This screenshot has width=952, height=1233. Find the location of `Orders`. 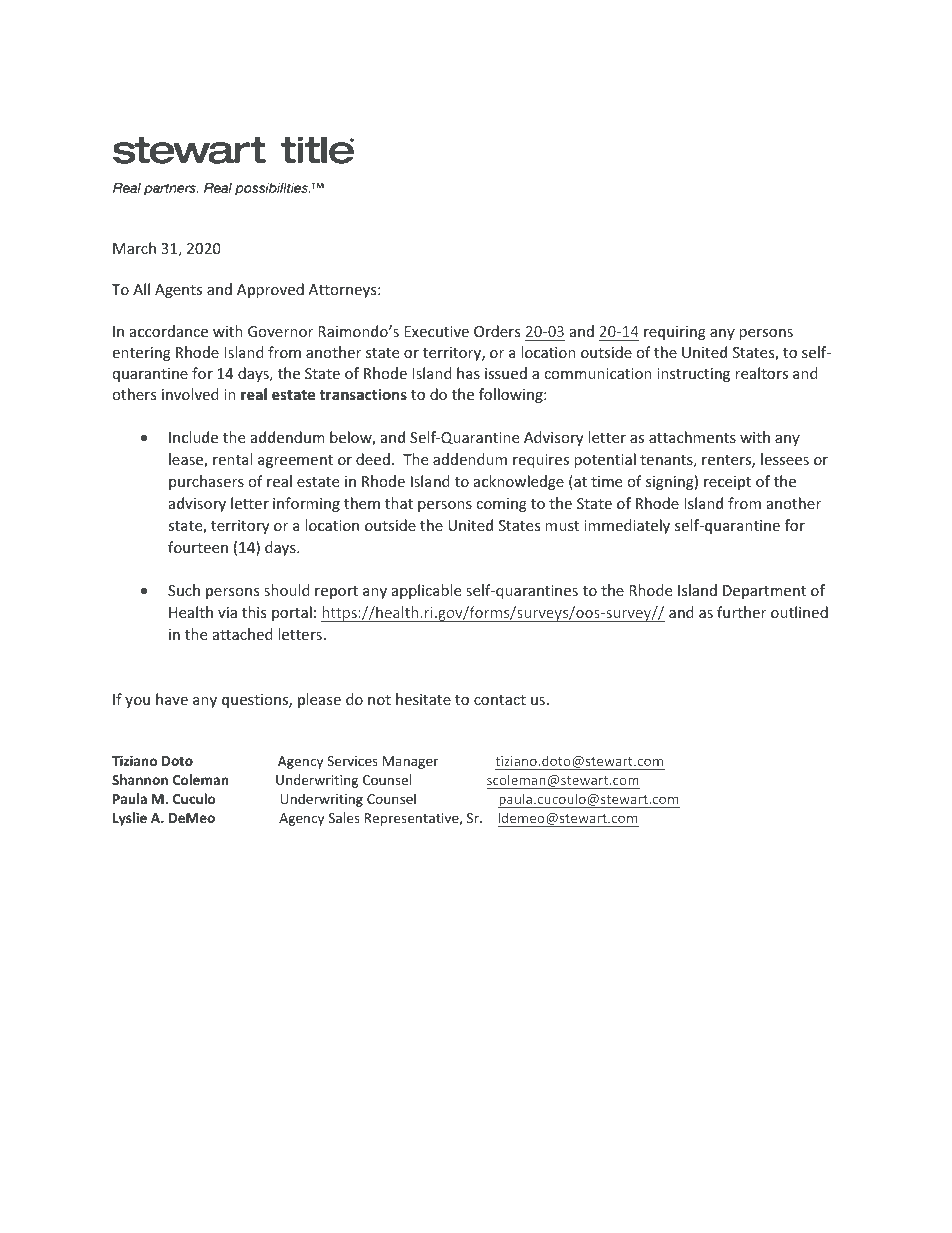

Orders is located at coordinates (497, 331).
